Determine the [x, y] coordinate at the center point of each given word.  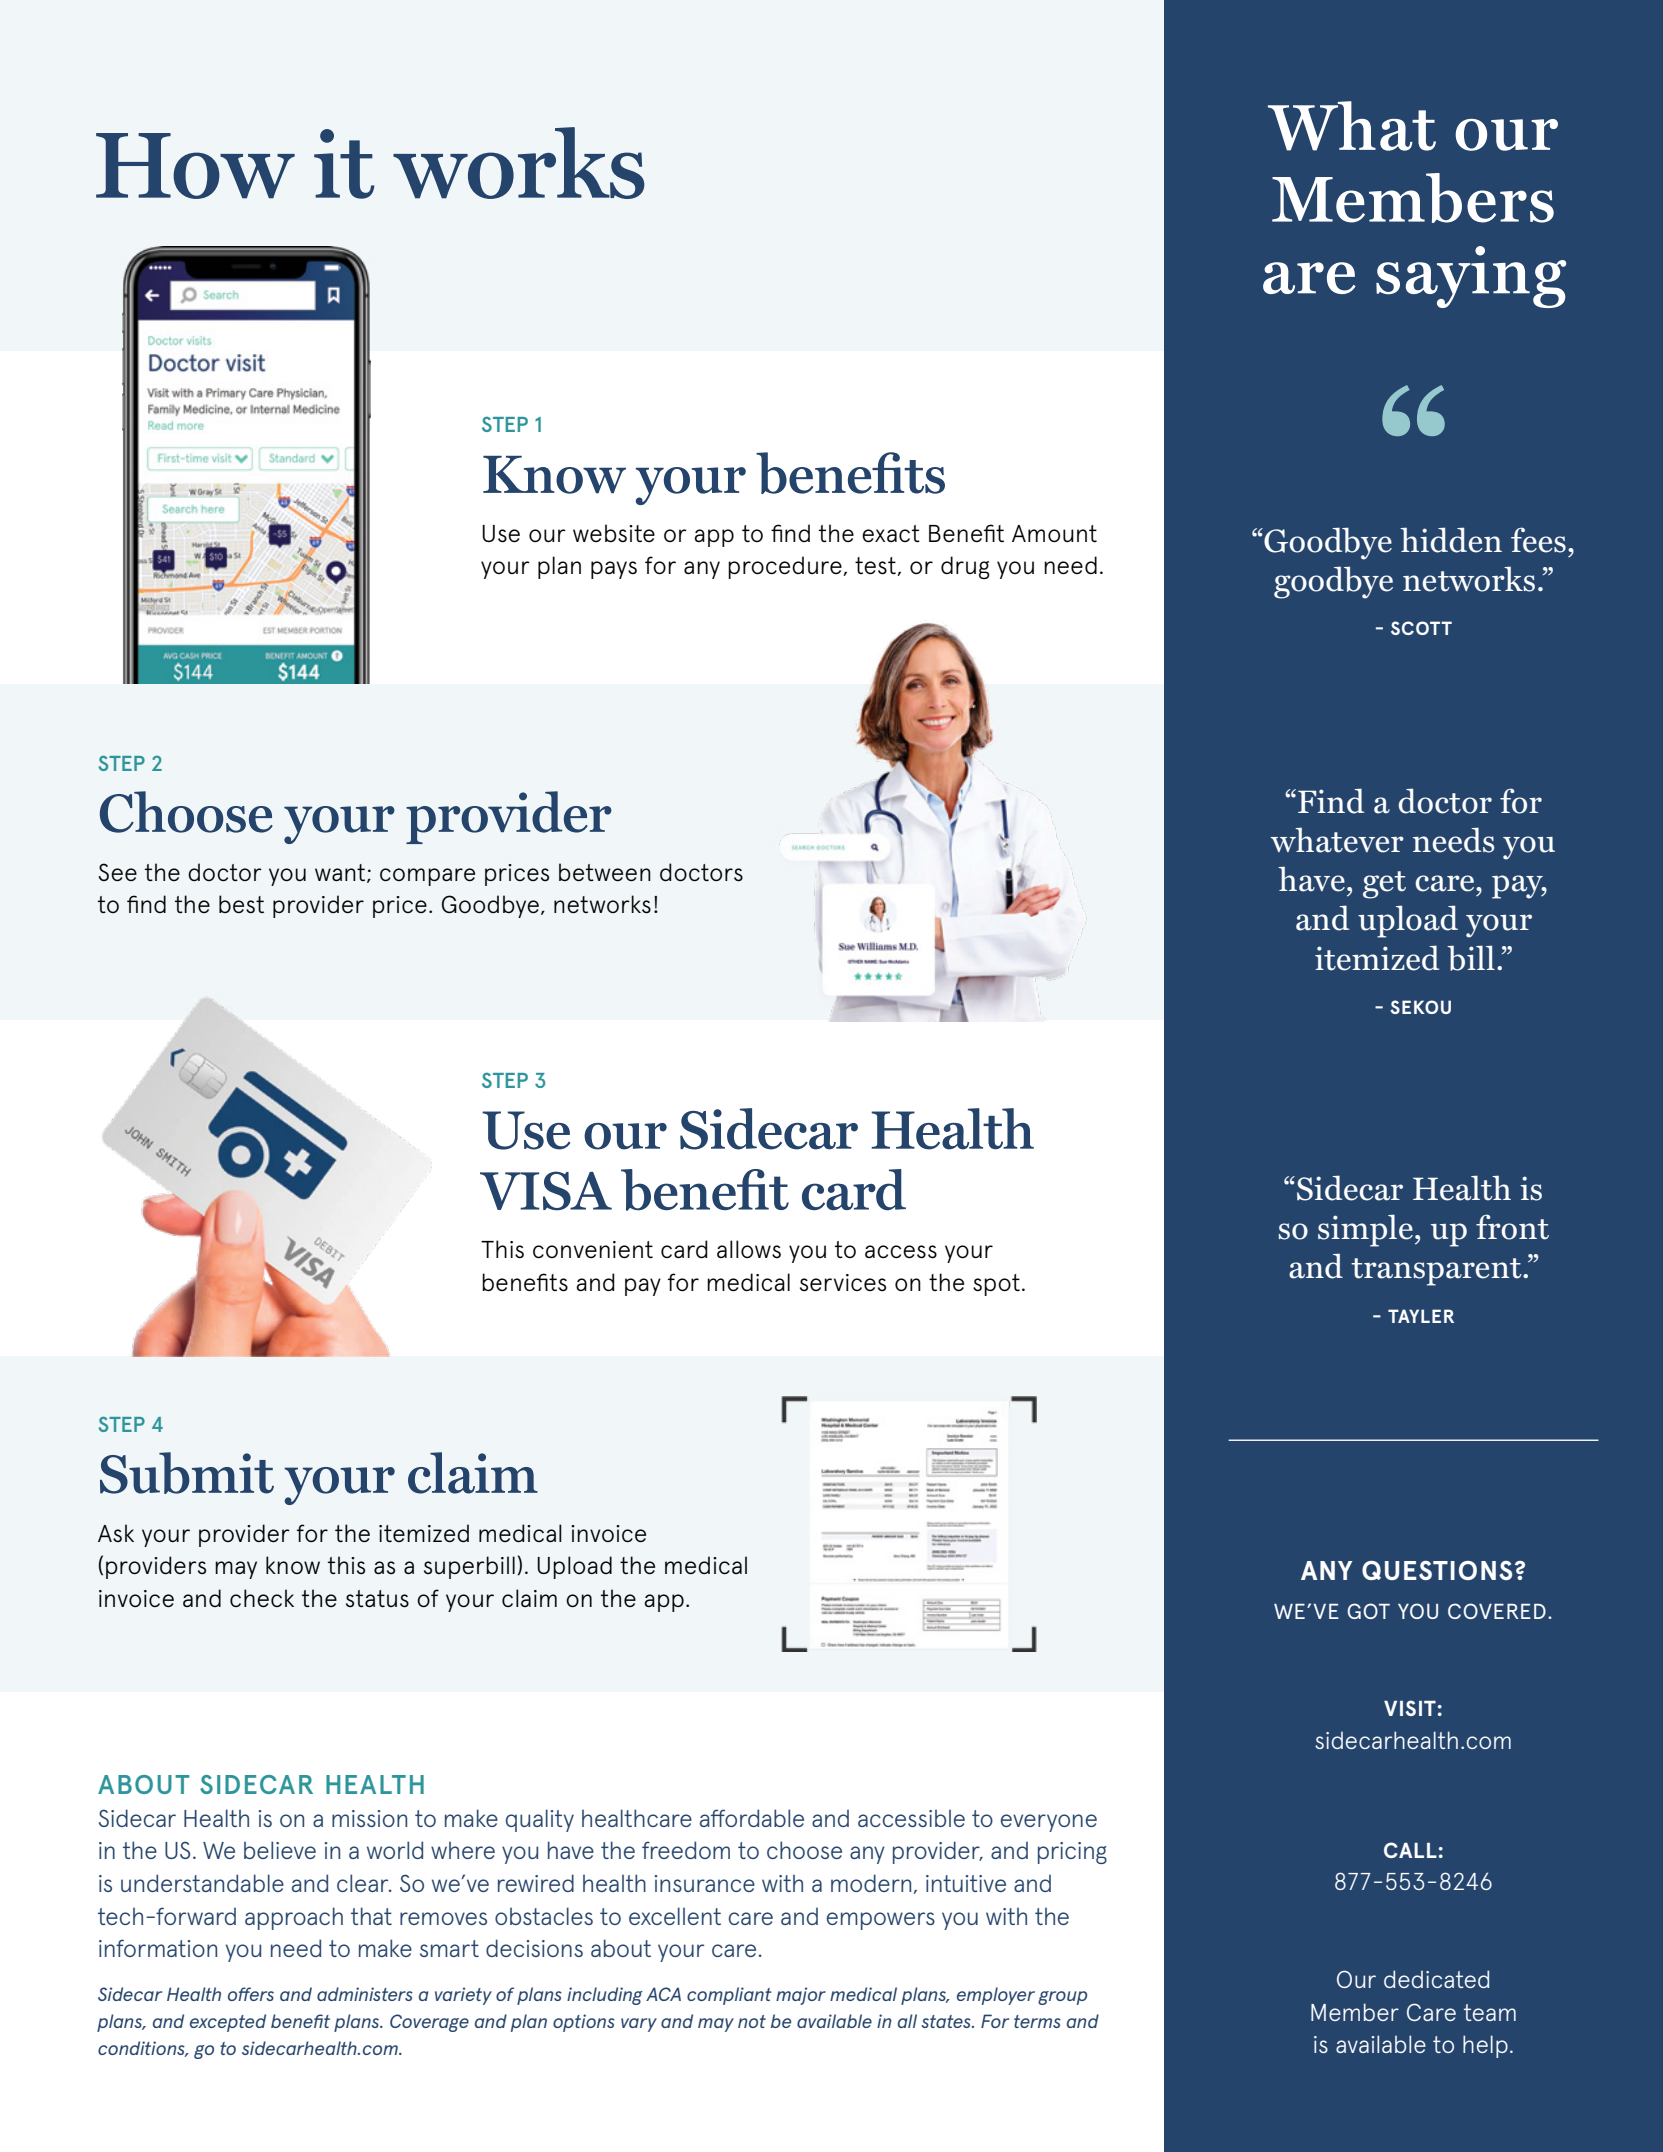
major [801, 1996]
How [195, 166]
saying [1471, 277]
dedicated [1436, 1979]
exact [891, 533]
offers [251, 1994]
